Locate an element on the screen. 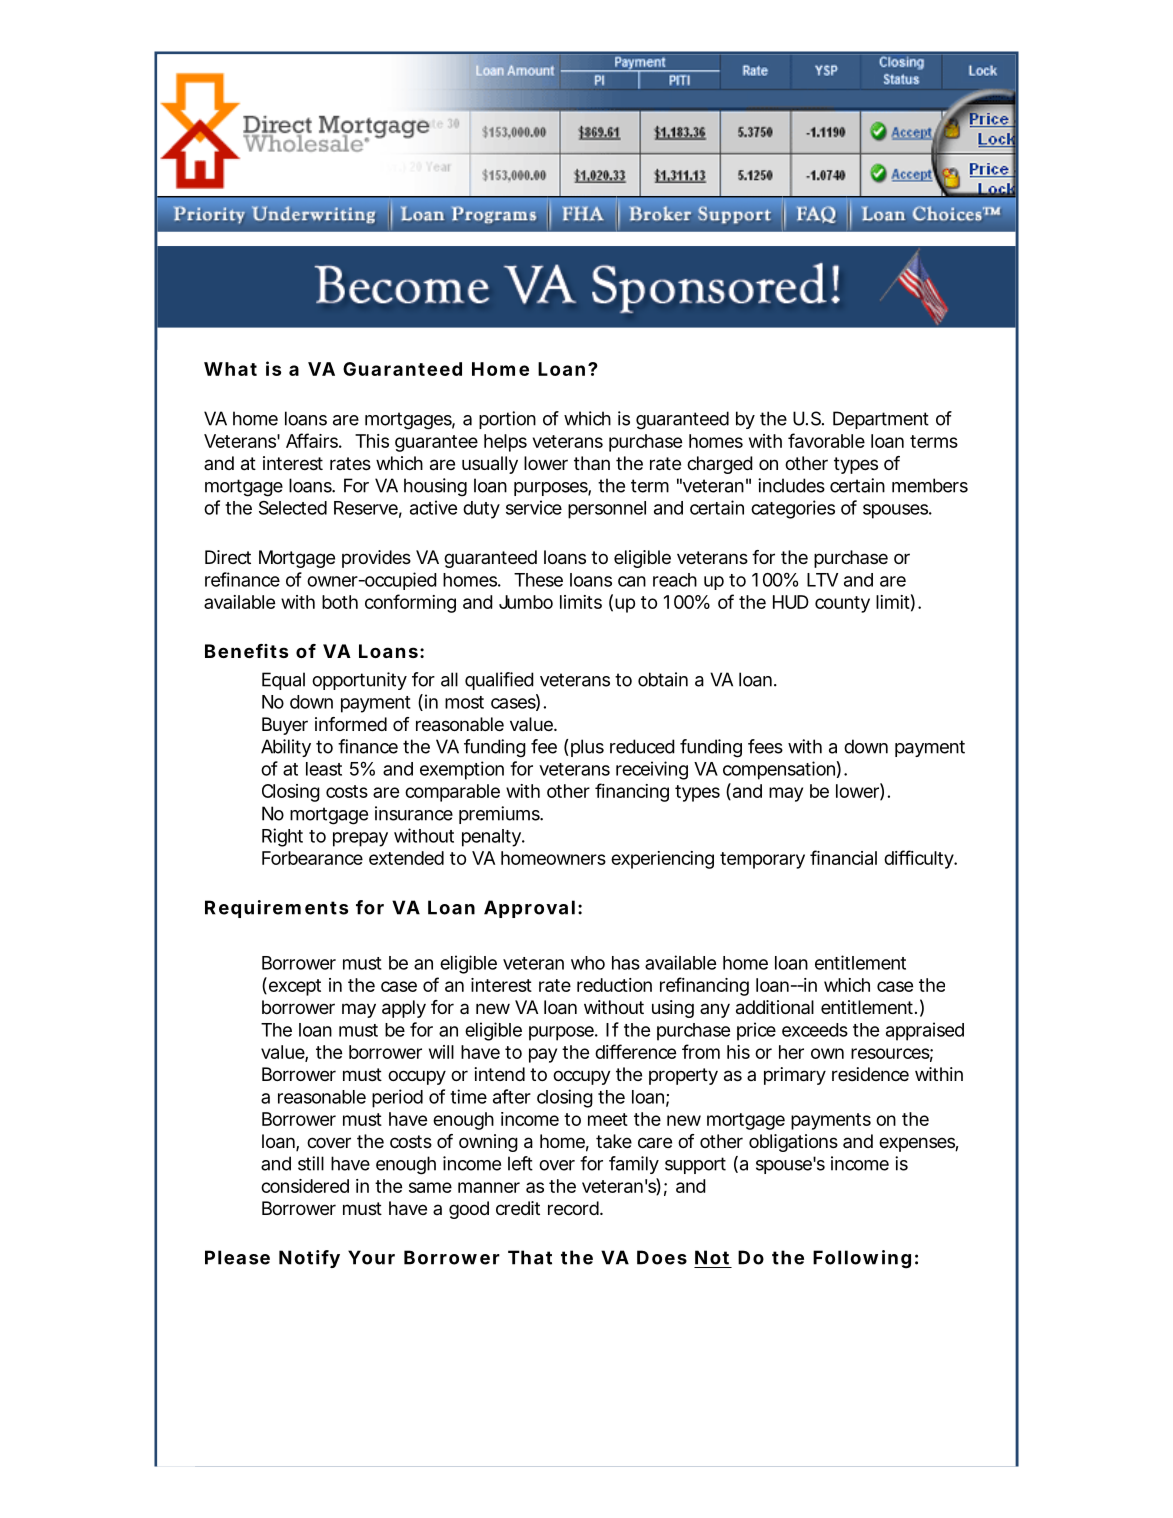 This screenshot has width=1173, height=1518. except is located at coordinates (293, 986).
